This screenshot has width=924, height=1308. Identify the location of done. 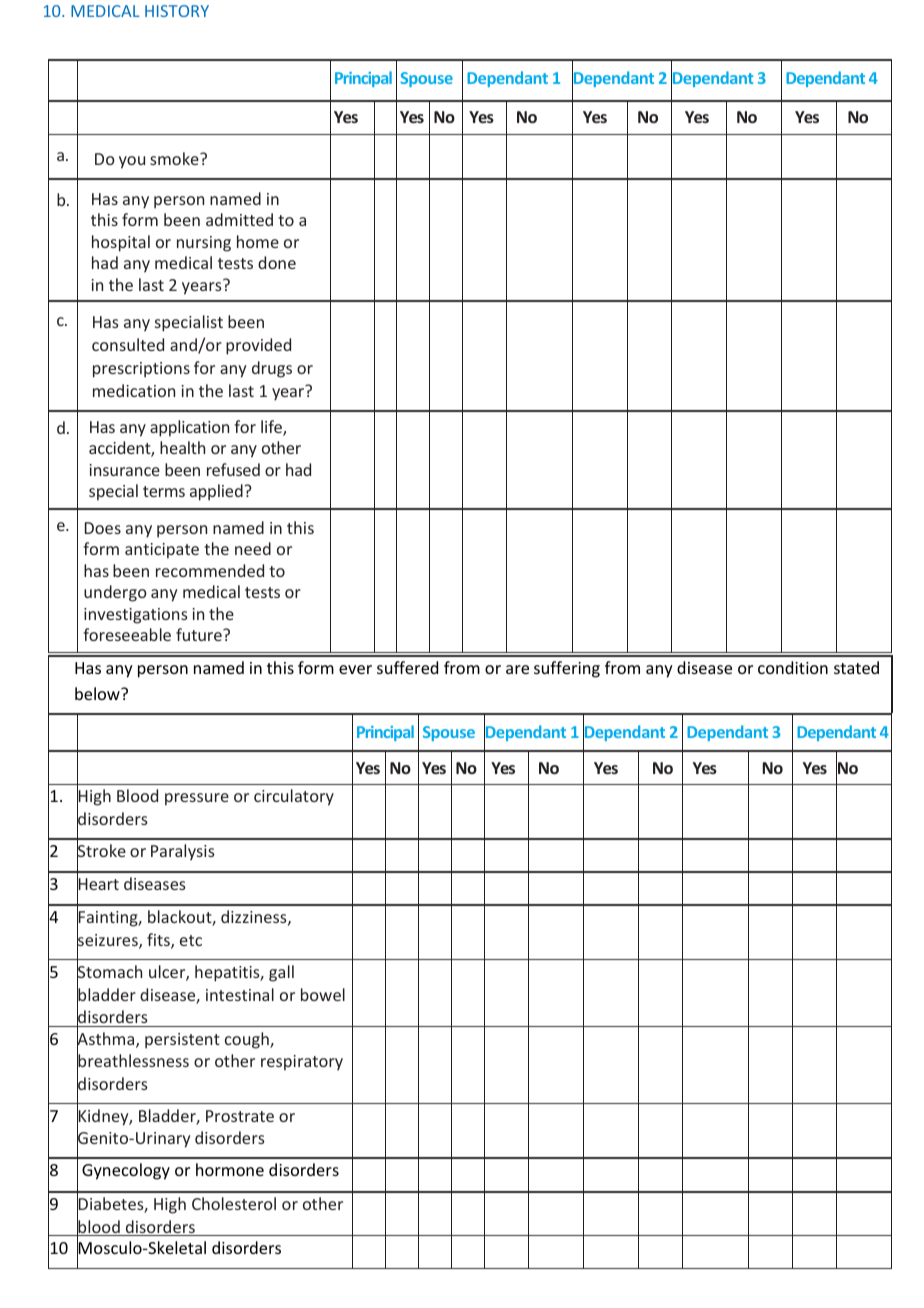
(277, 262).
